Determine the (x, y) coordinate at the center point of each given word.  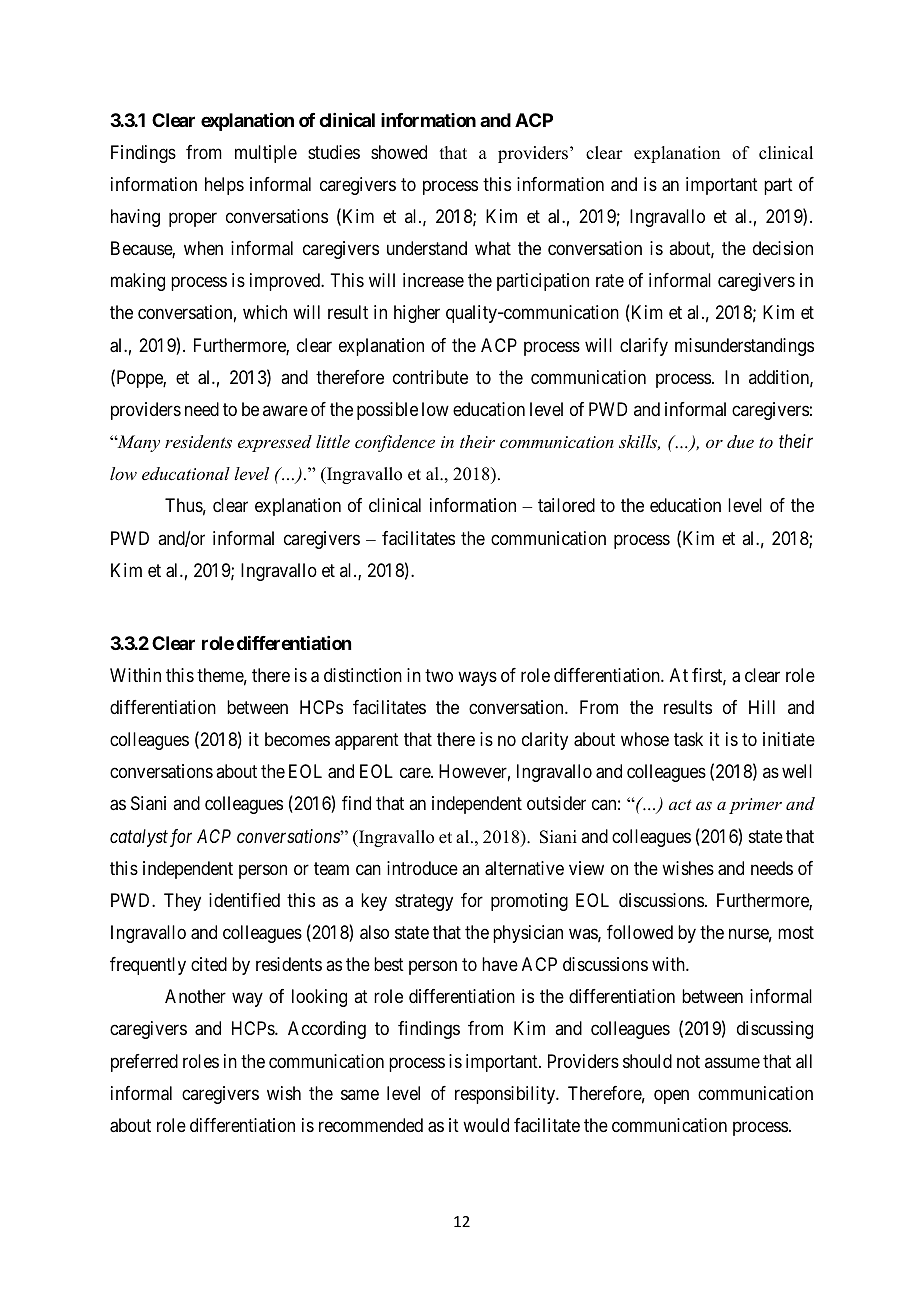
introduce (422, 868)
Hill (762, 707)
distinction (363, 675)
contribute (430, 377)
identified (244, 900)
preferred (144, 1063)
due (740, 441)
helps (224, 186)
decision (783, 248)
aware (285, 410)
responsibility (506, 1095)
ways (477, 678)
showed (399, 152)
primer (755, 806)
